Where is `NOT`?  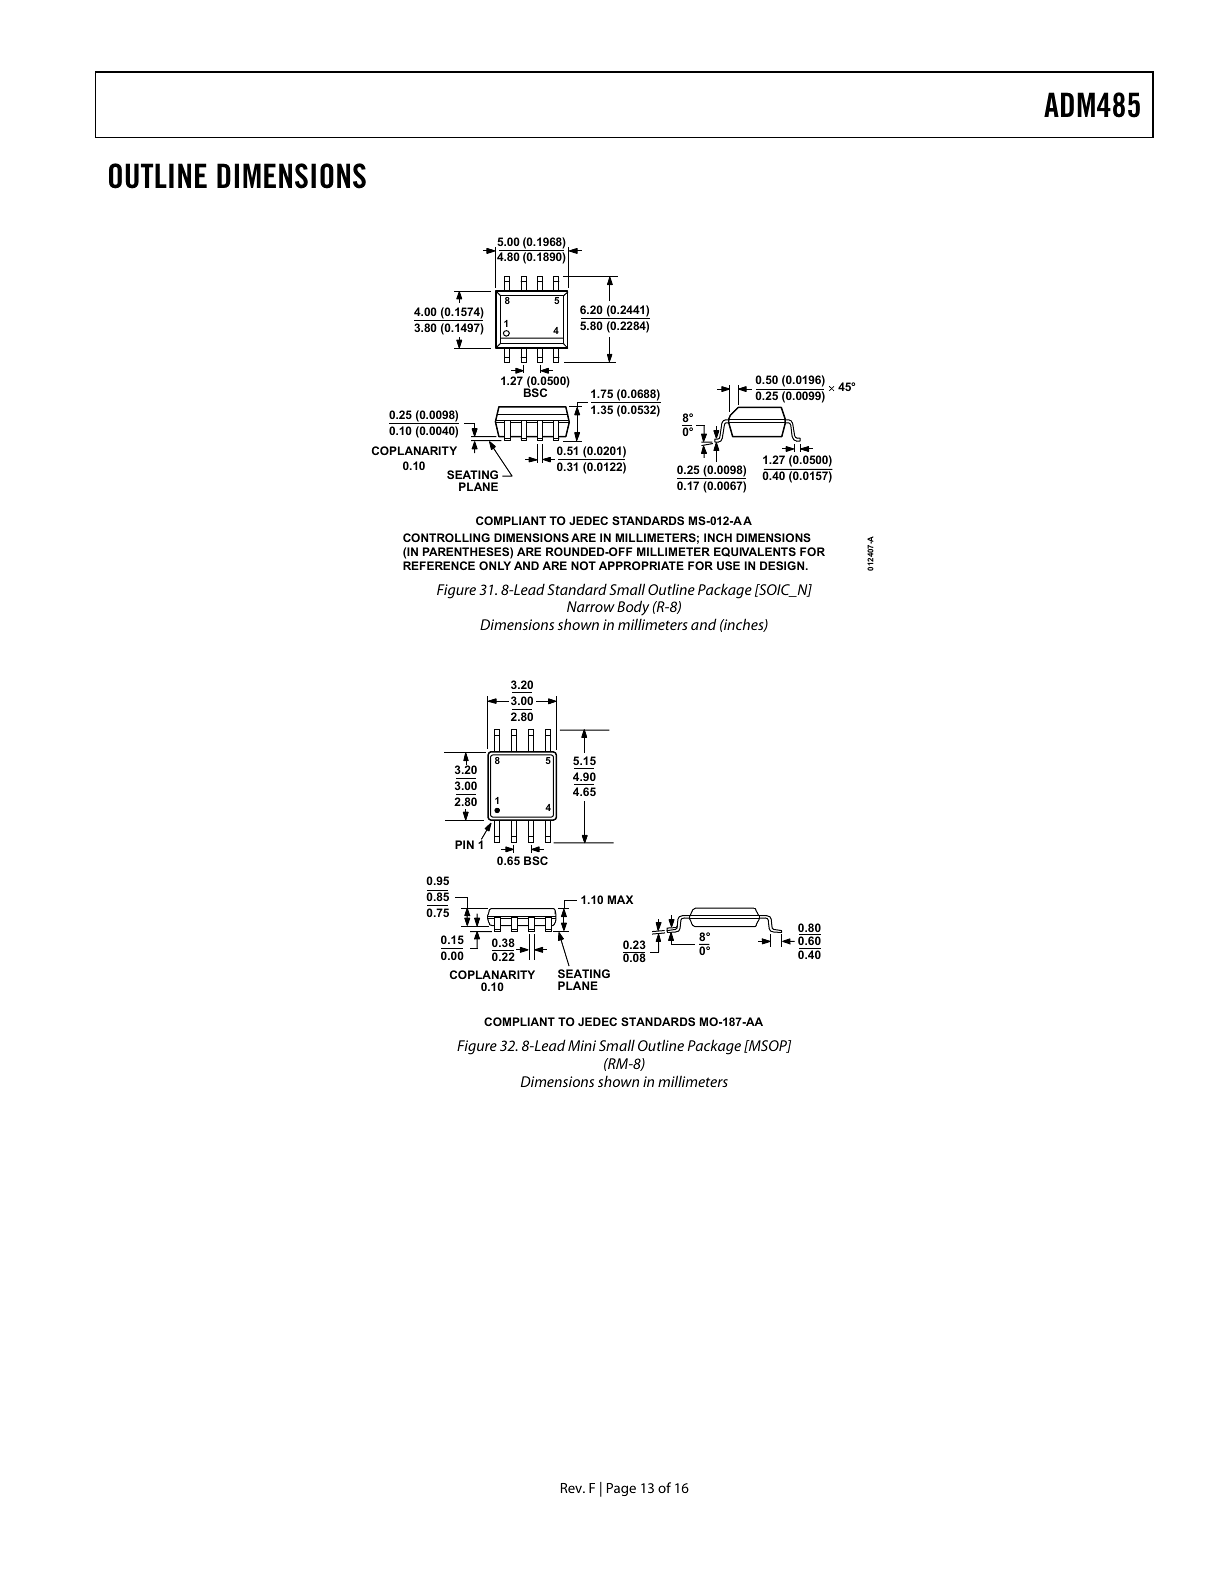
NOT is located at coordinates (583, 565).
